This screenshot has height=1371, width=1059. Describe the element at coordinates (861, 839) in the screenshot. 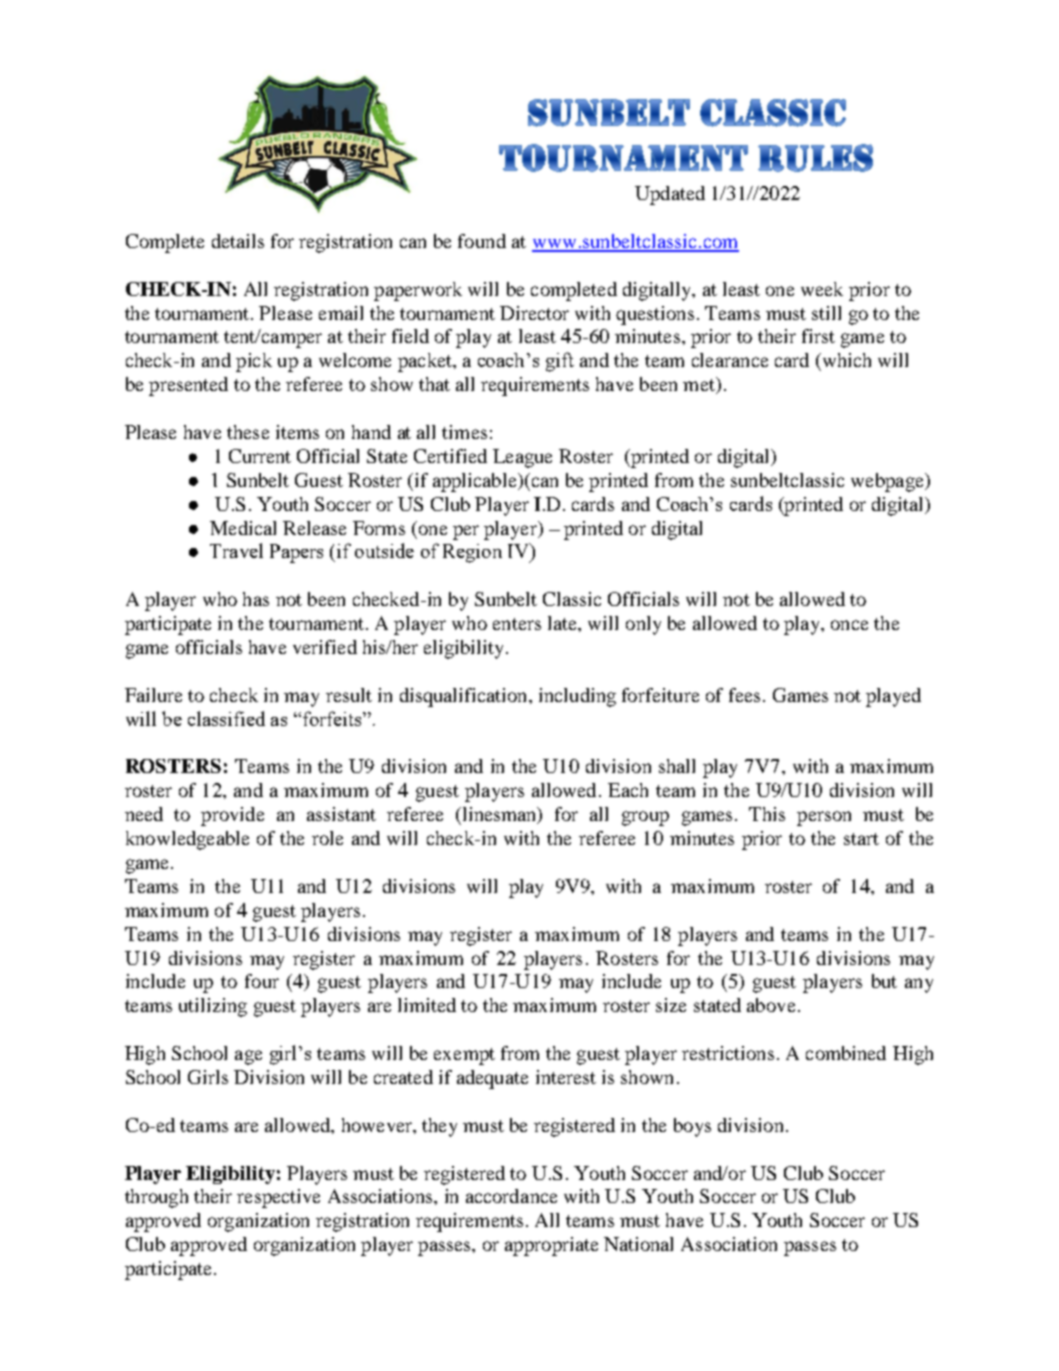

I see `start` at that location.
